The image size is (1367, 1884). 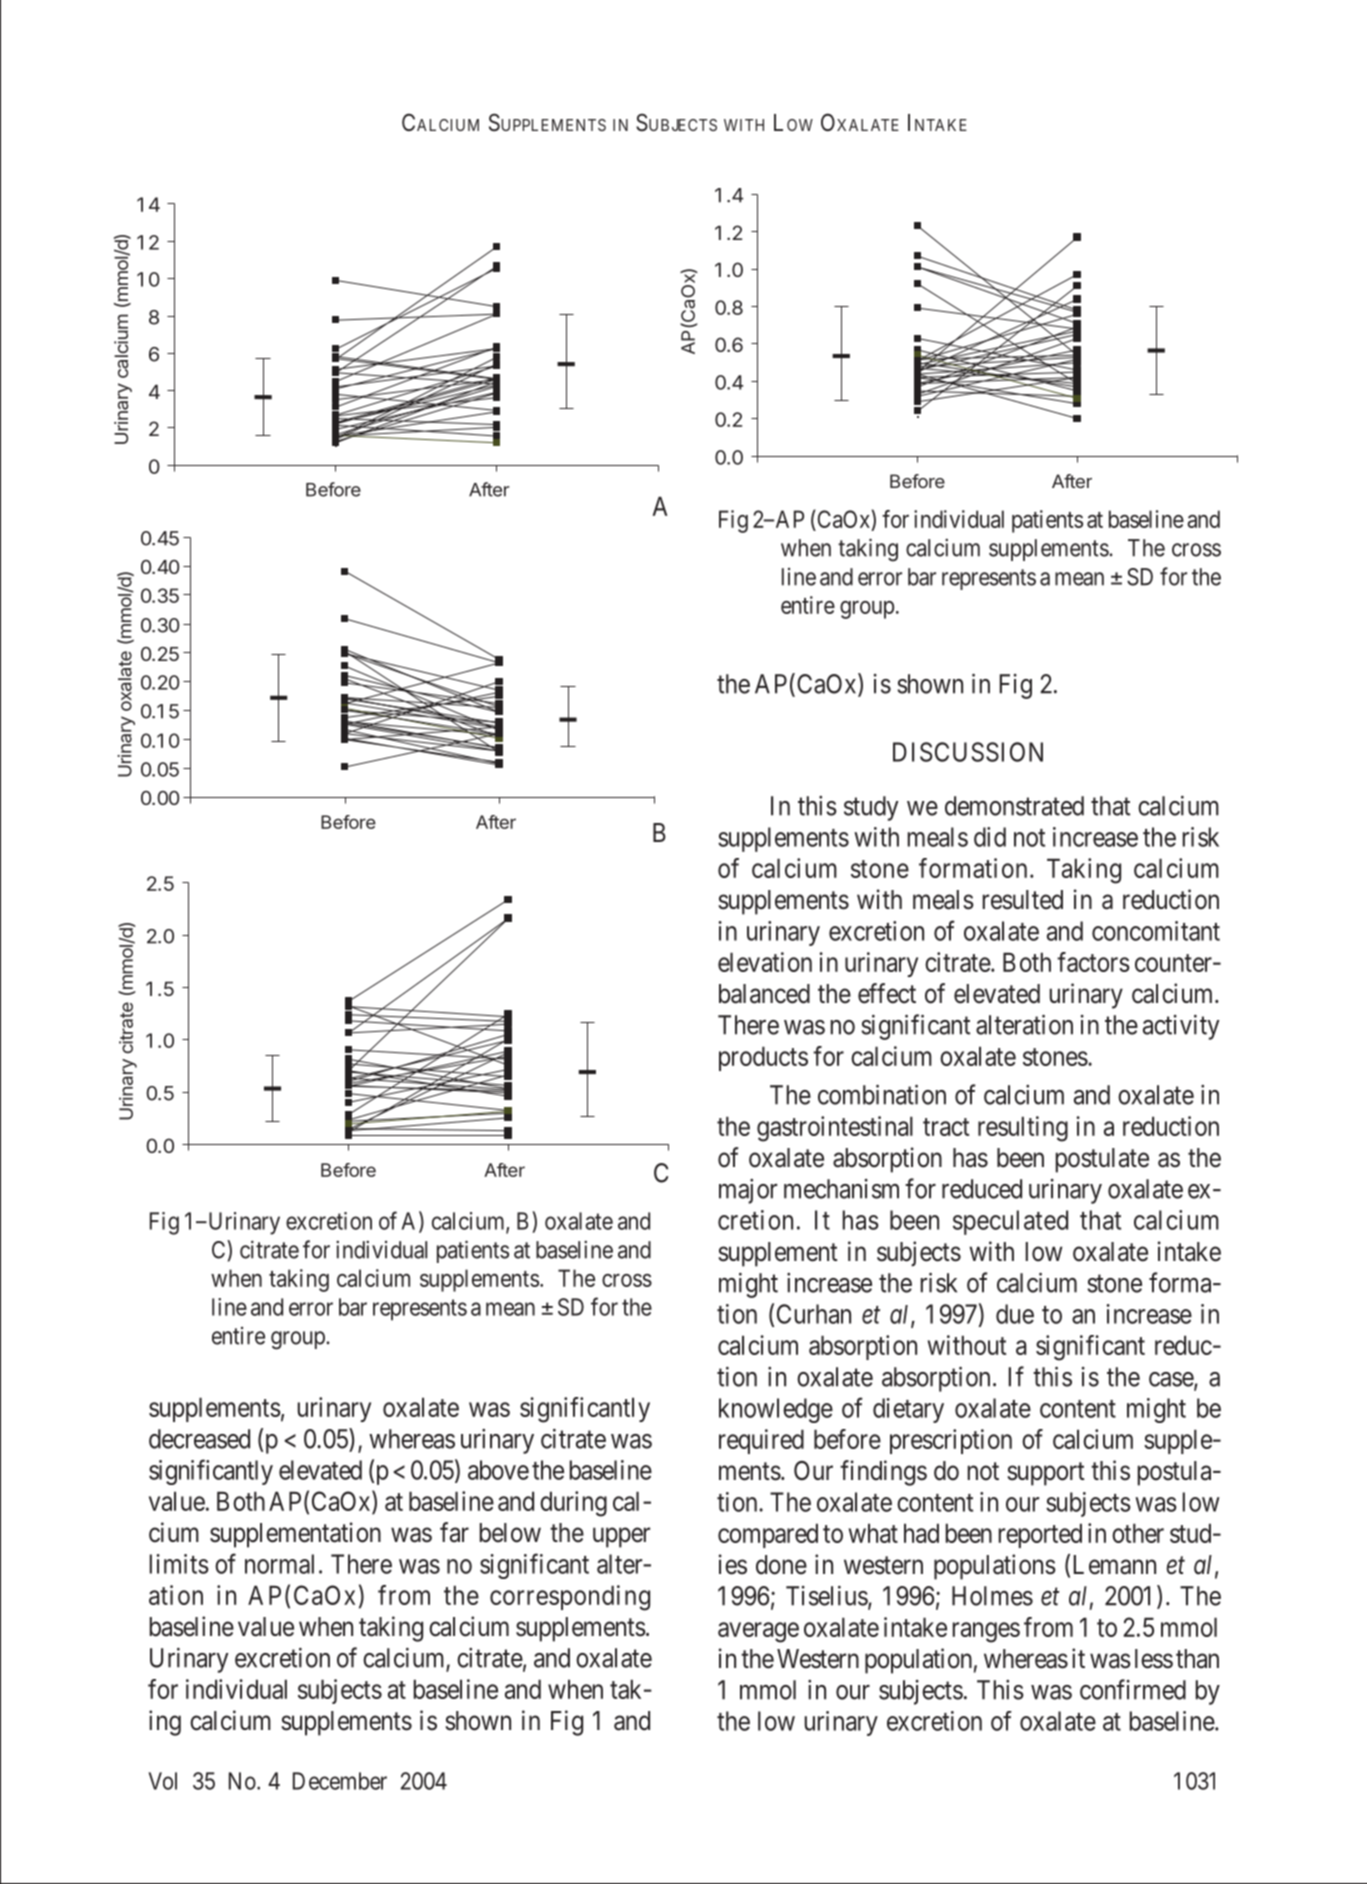 I want to click on resulting, so click(x=1023, y=1129).
